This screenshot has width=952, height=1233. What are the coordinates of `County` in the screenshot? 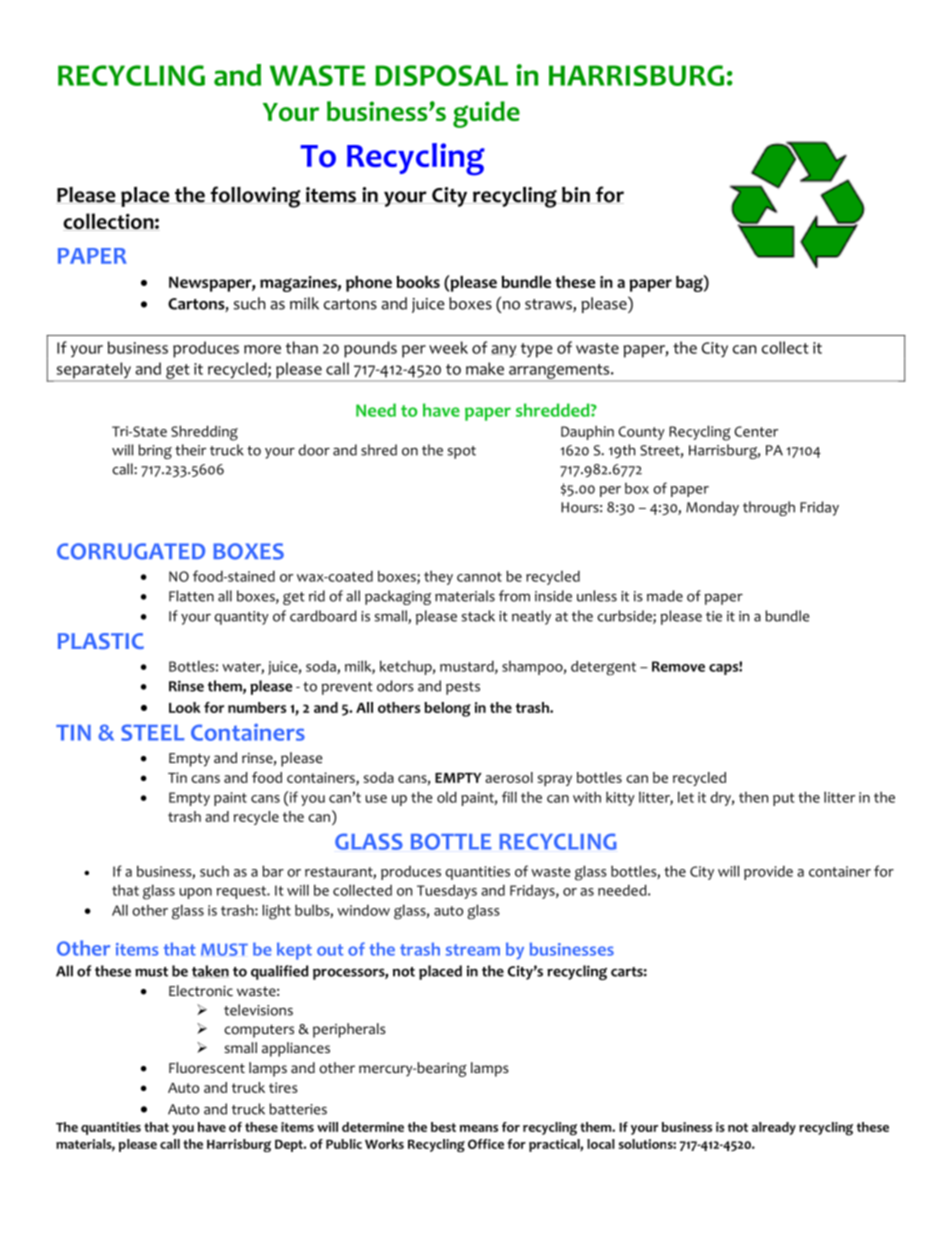 It's located at (641, 433).
